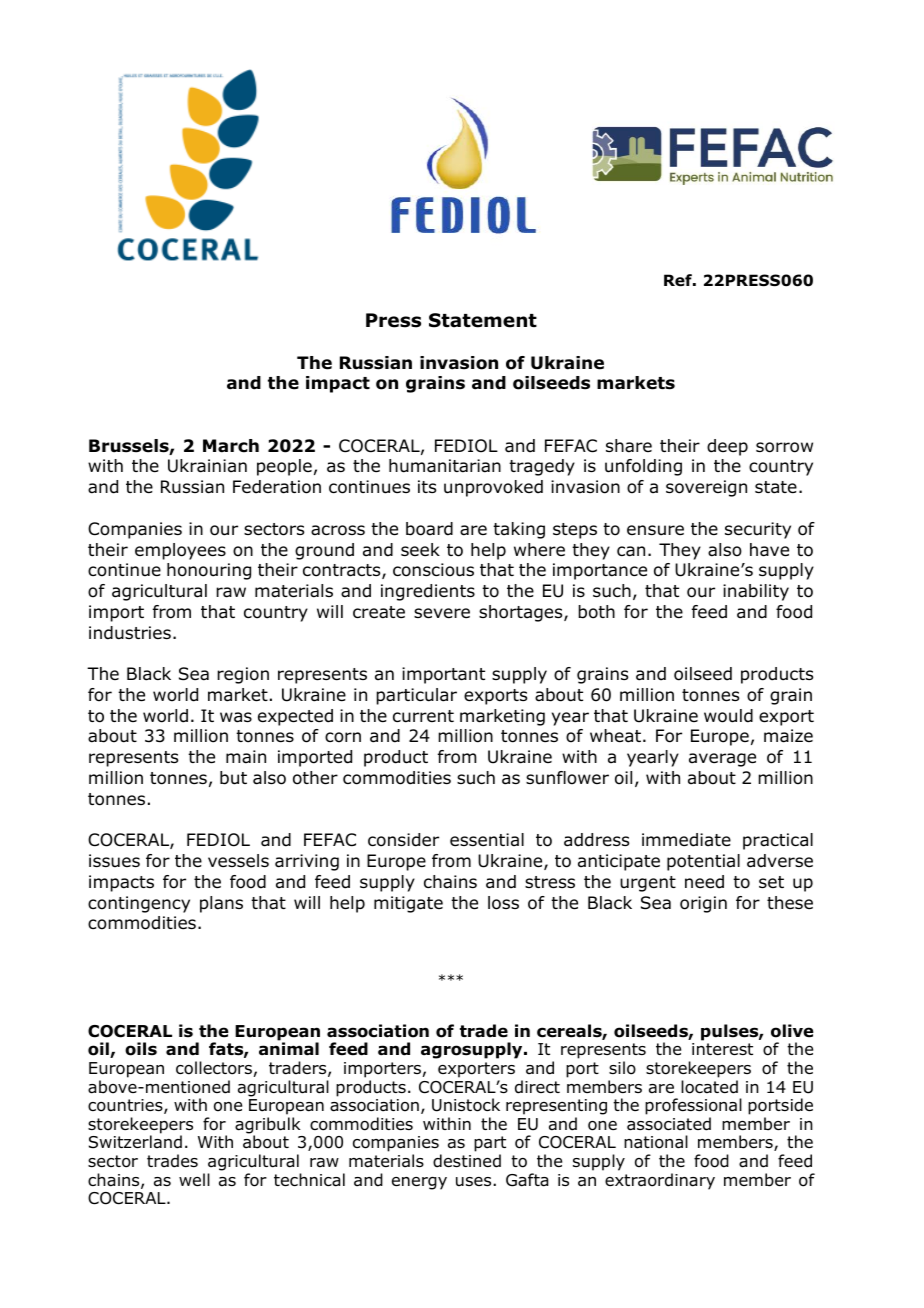 Image resolution: width=924 pixels, height=1308 pixels. I want to click on would, so click(728, 716).
